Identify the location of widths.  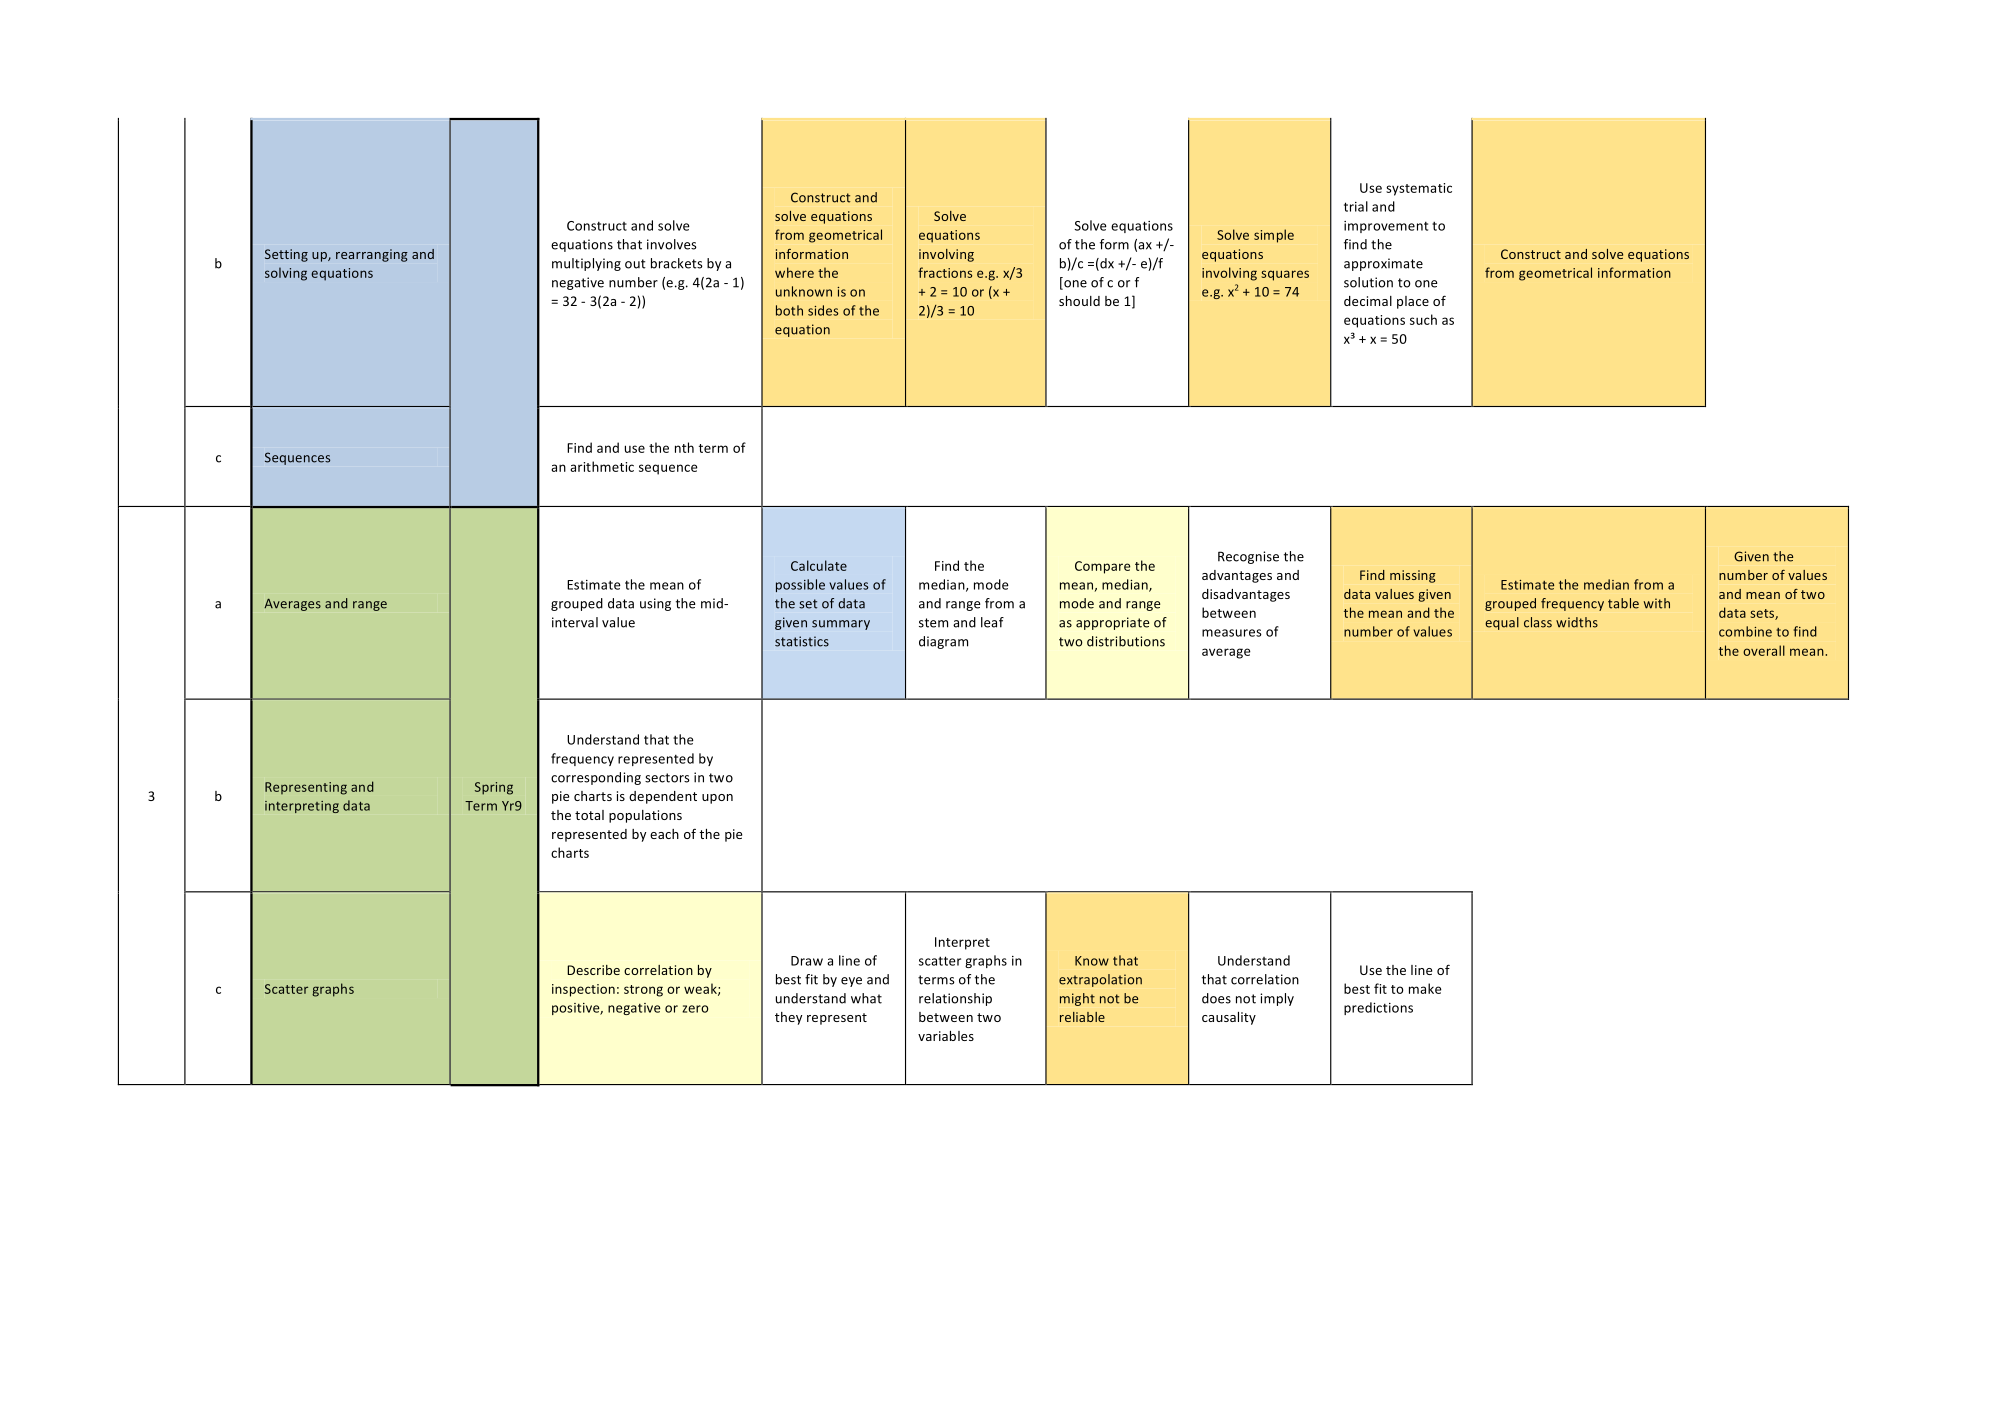
(1577, 622).
